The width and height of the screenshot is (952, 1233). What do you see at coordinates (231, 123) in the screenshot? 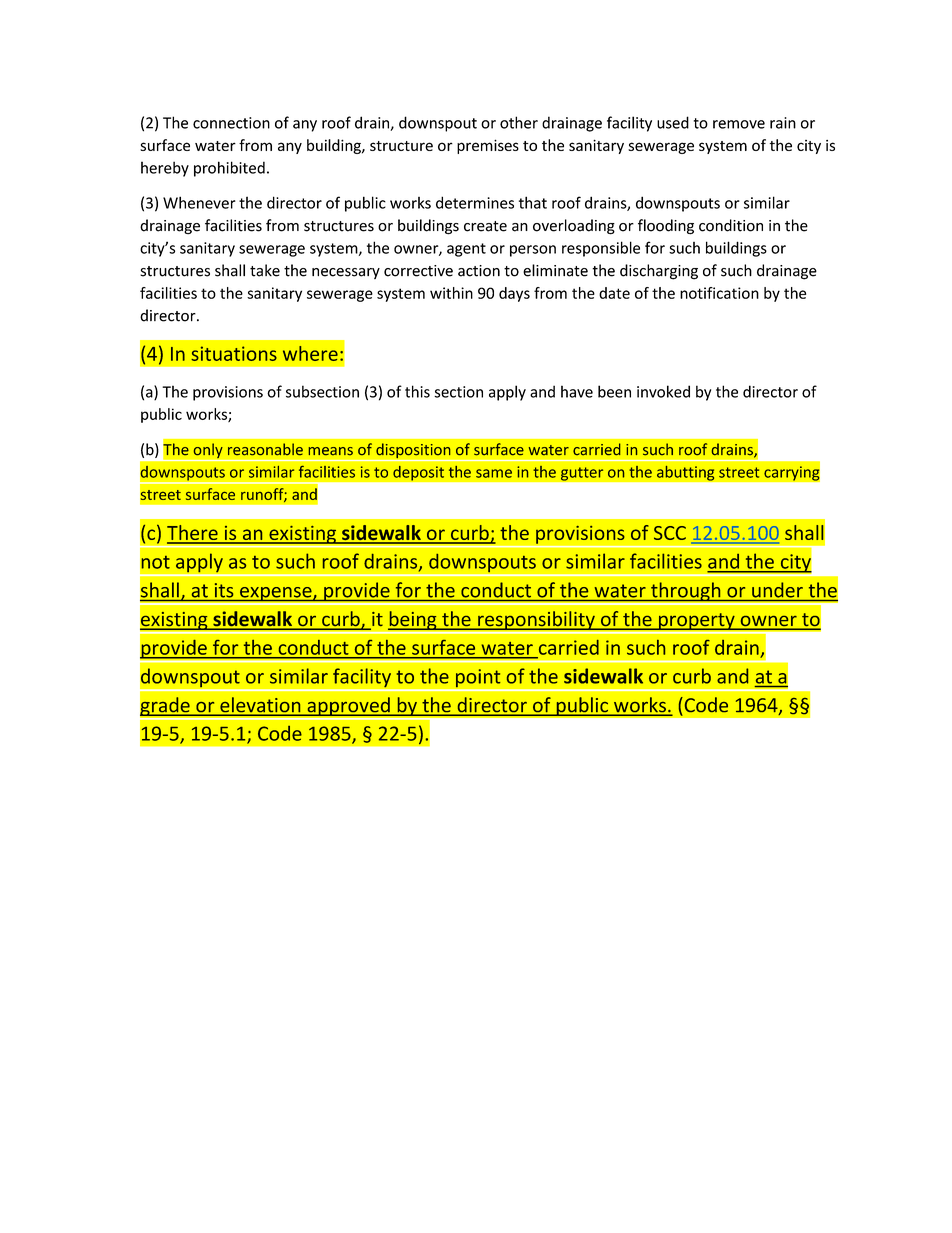
I see `connection` at bounding box center [231, 123].
